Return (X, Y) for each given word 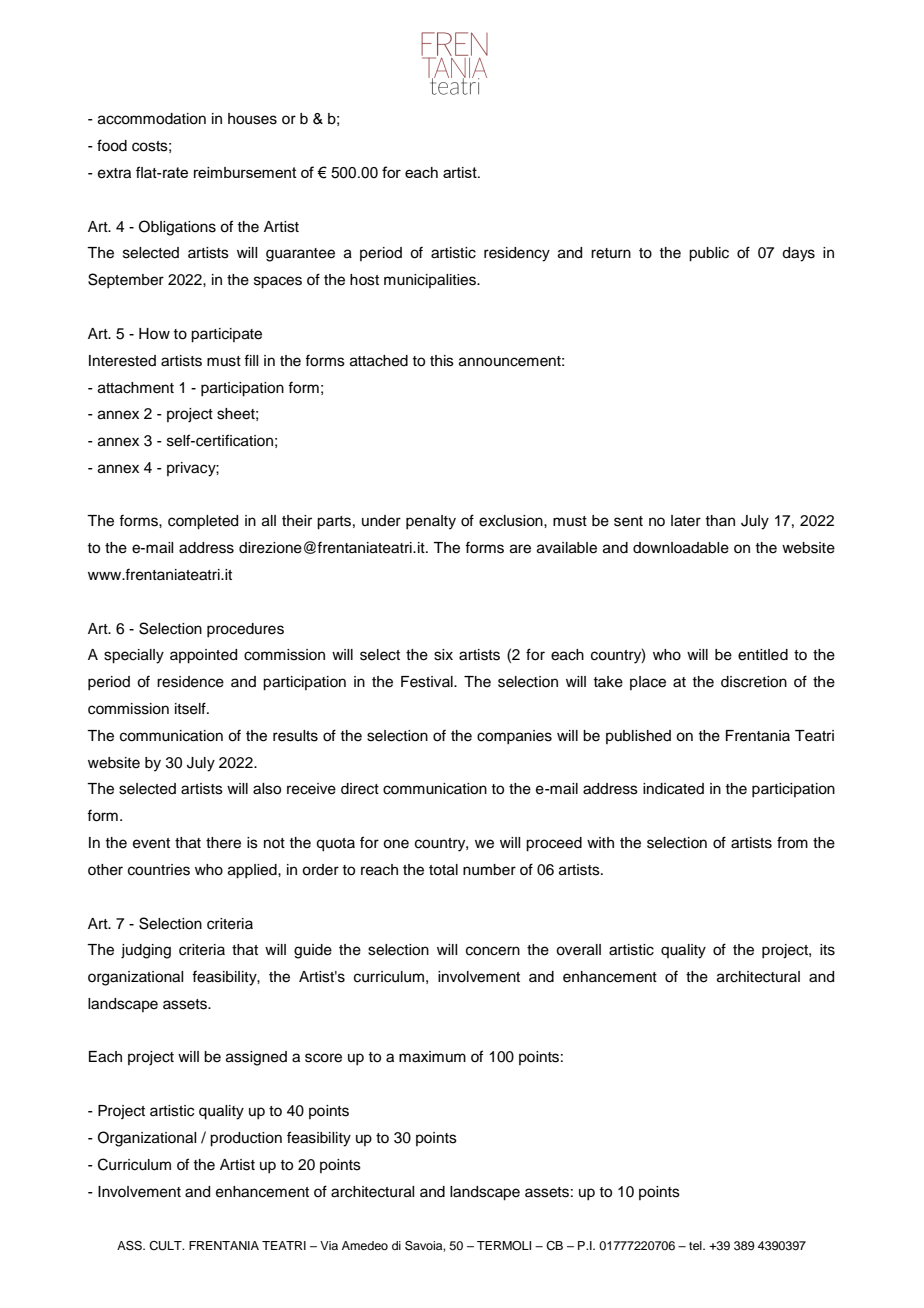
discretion (754, 682)
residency (517, 254)
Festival (428, 682)
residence (190, 682)
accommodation (152, 119)
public (709, 254)
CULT (166, 1246)
